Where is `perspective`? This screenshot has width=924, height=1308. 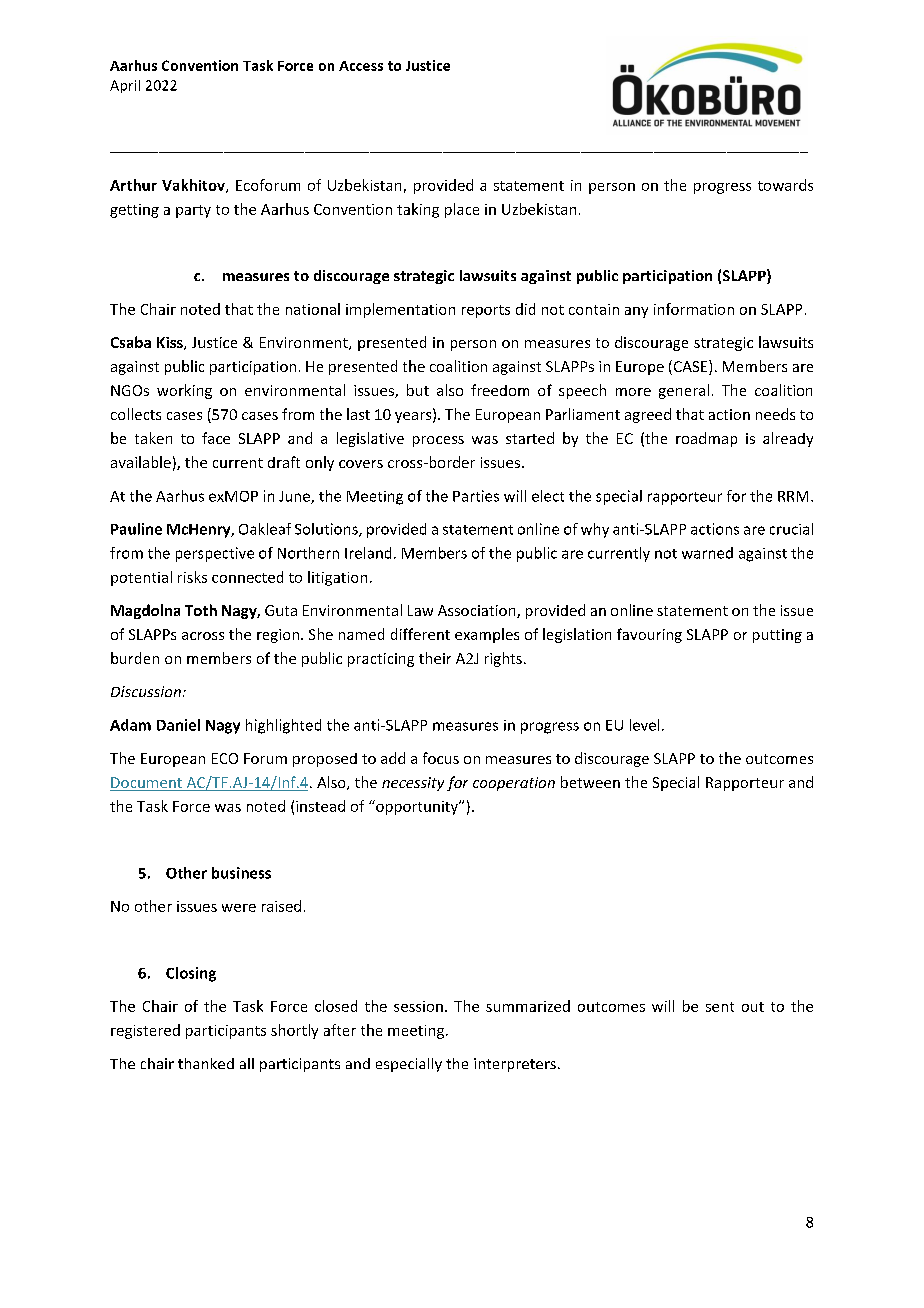
perspective is located at coordinates (215, 554).
